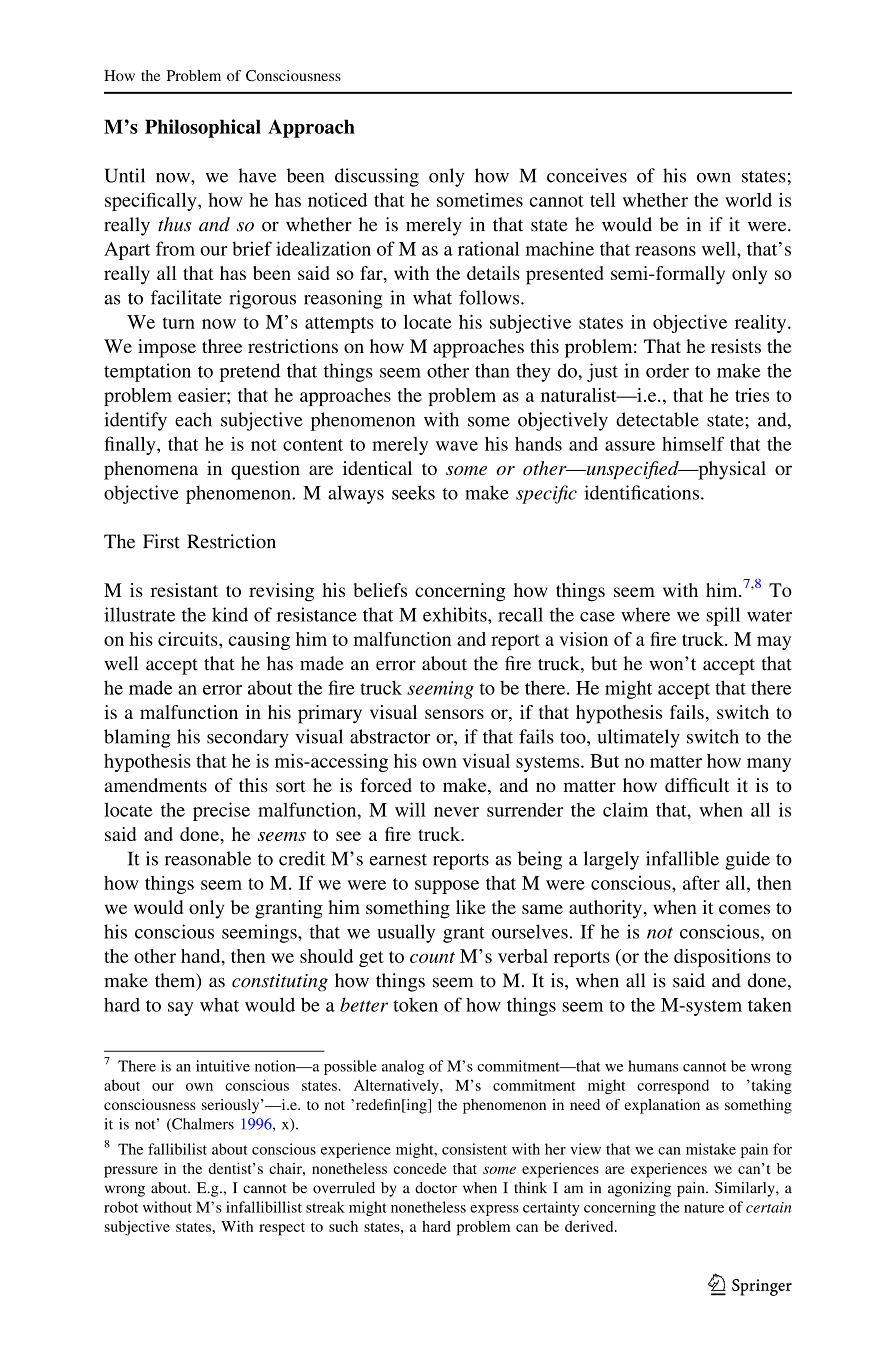 The width and height of the image is (896, 1359). I want to click on resistant, so click(184, 590).
